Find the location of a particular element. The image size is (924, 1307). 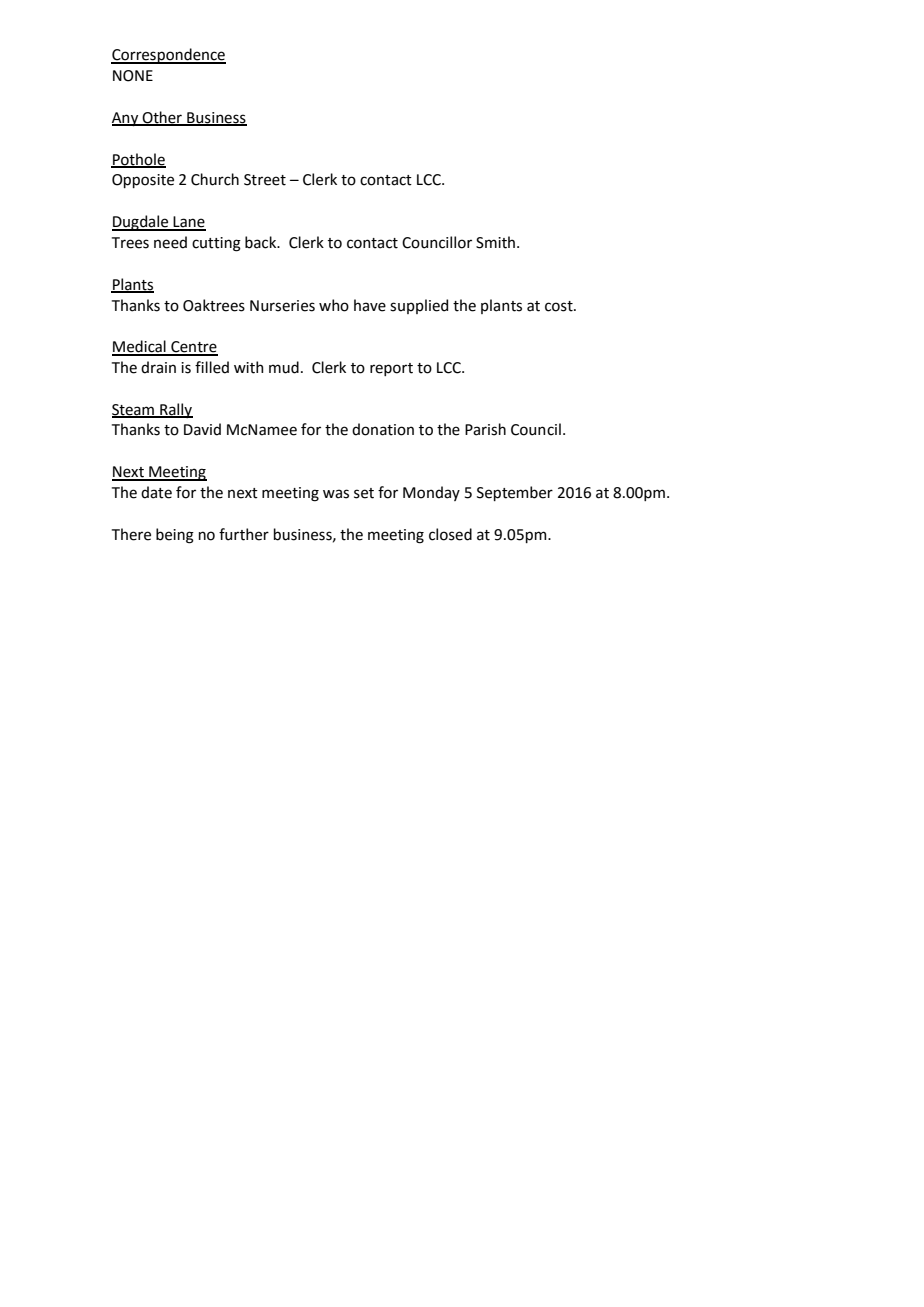

Opposite is located at coordinates (143, 181).
